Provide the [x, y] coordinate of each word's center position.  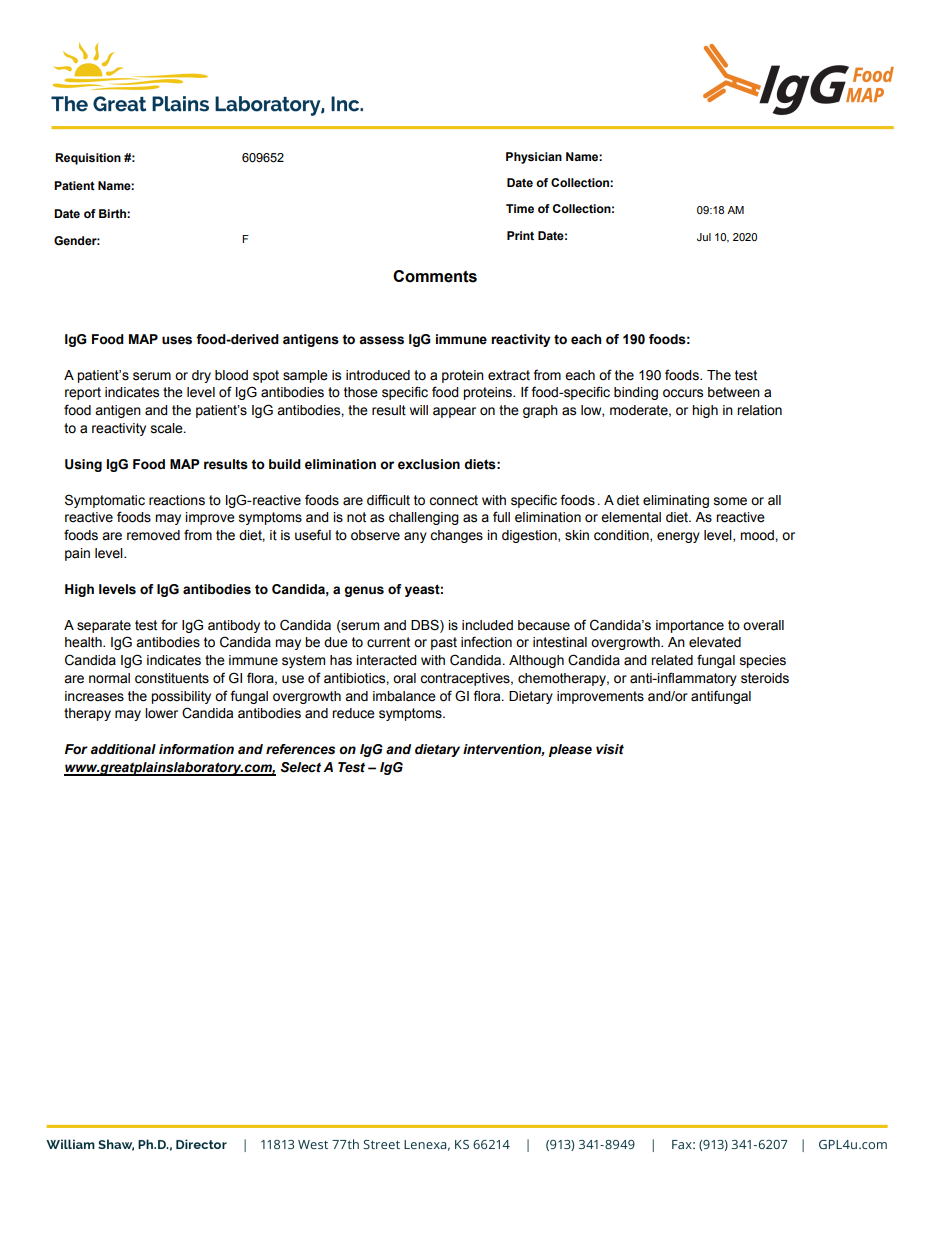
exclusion [429, 464]
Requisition [88, 159]
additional [123, 749]
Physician [534, 158]
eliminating [676, 501]
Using [83, 465]
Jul [704, 237]
